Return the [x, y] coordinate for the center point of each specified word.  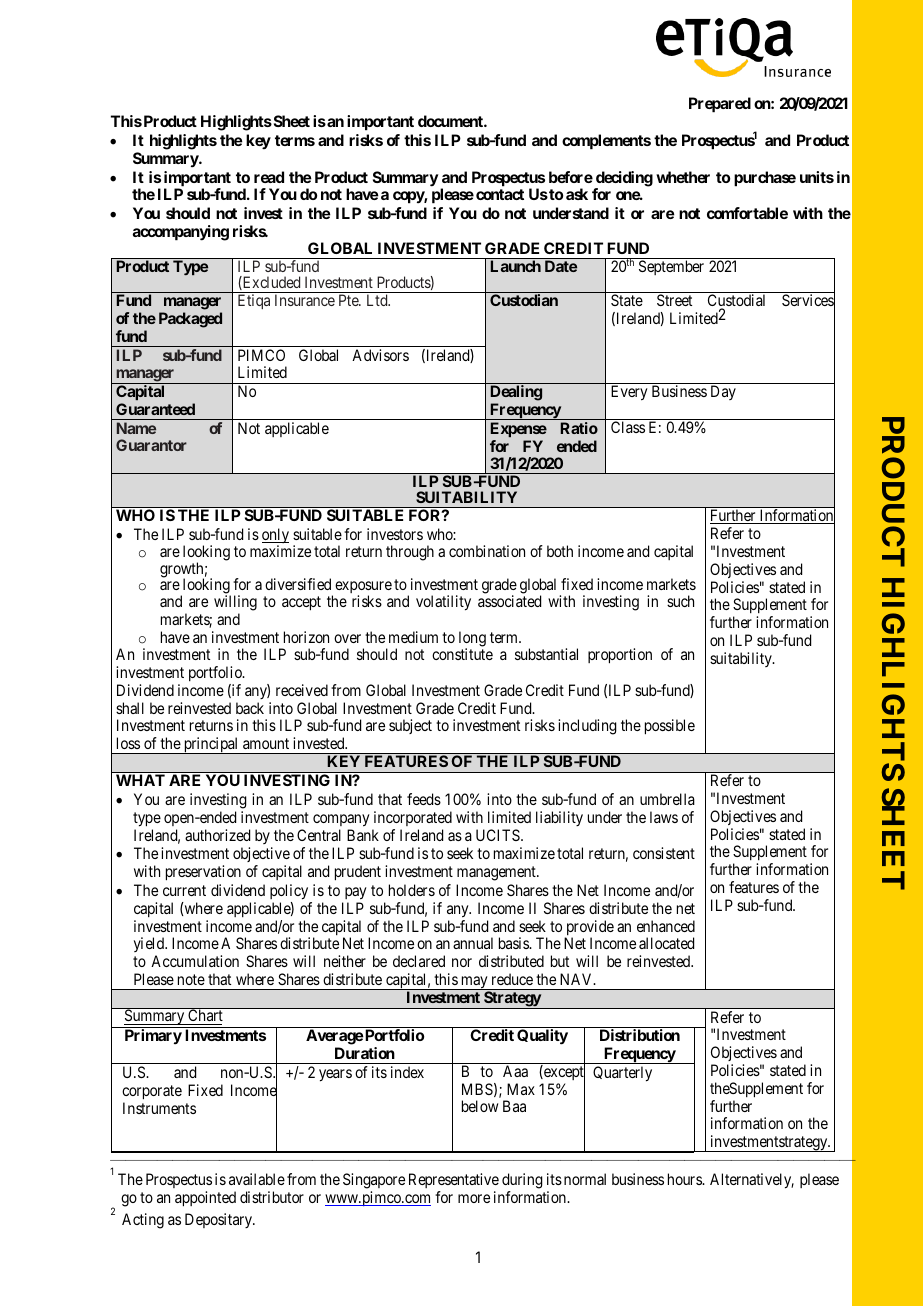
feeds [424, 799]
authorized [217, 835]
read [269, 177]
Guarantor [151, 445]
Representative [454, 1182]
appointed [205, 1199]
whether [683, 177]
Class [628, 427]
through [410, 553]
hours [685, 1179]
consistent [664, 853]
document [451, 121]
